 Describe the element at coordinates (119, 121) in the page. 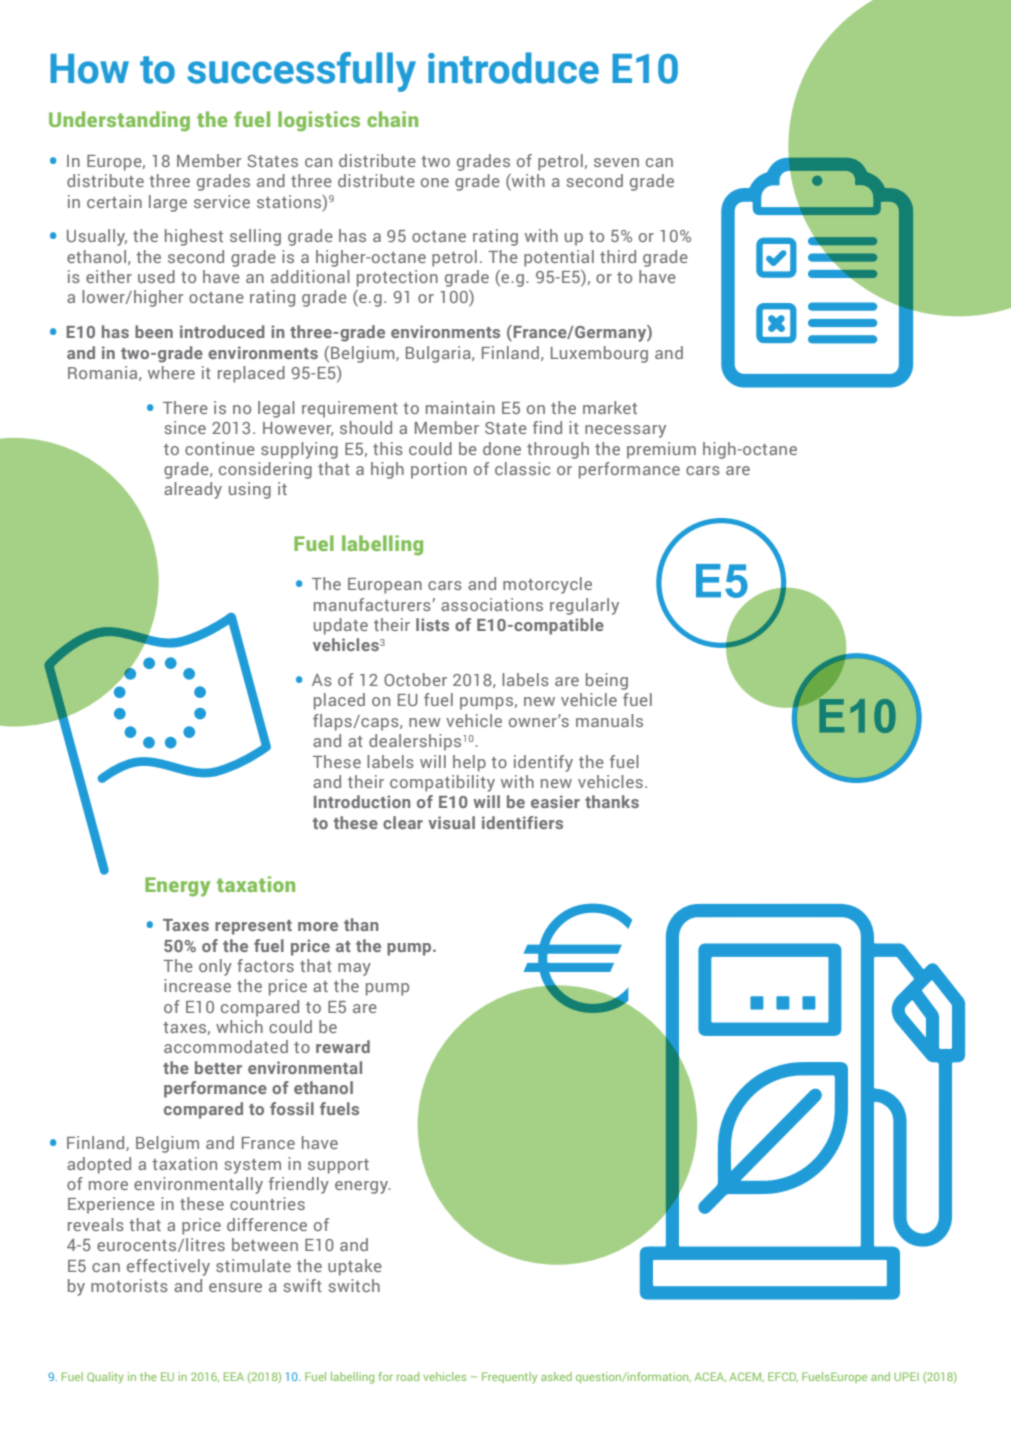

I see `Understanding` at that location.
